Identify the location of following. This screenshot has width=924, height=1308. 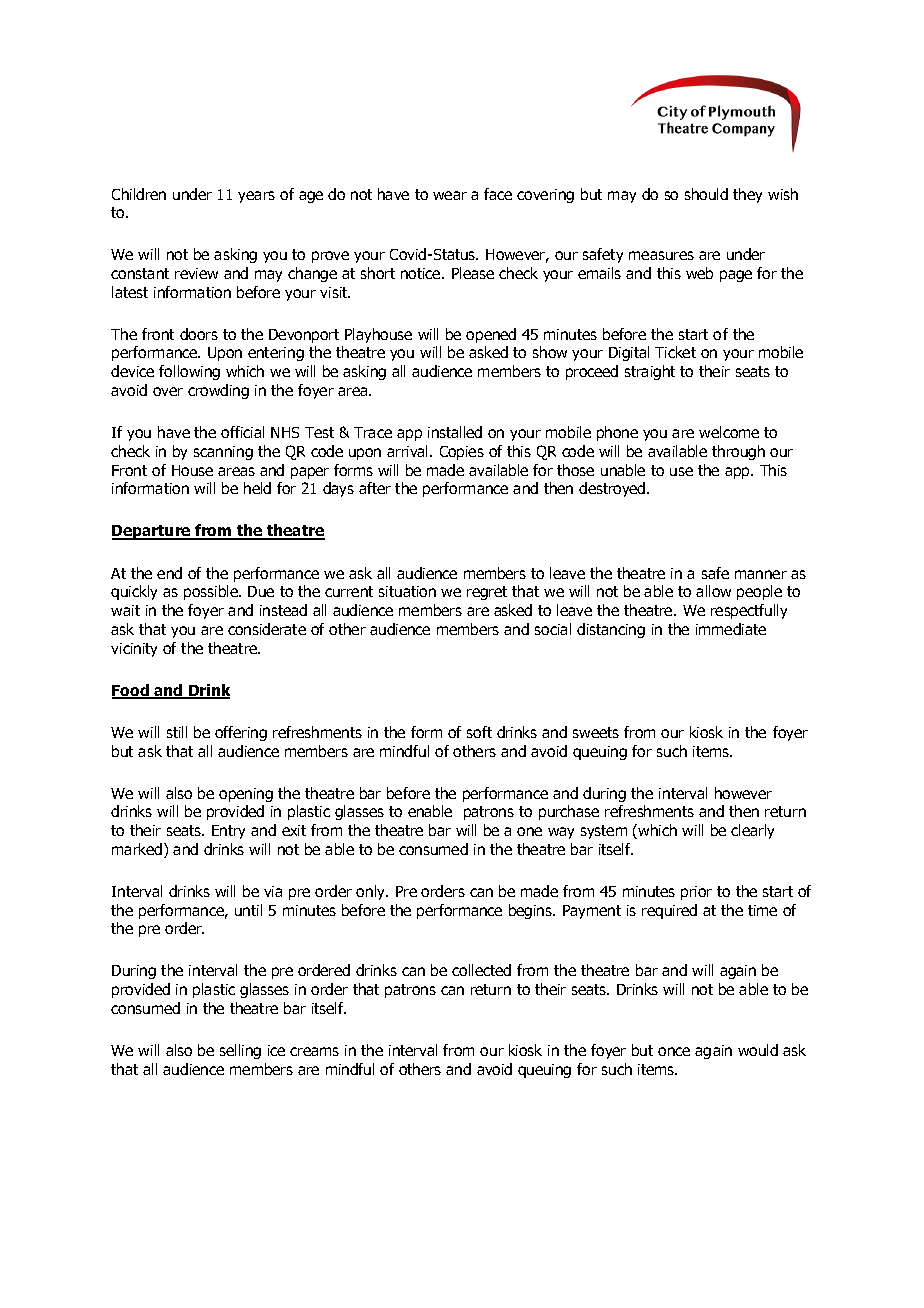
(189, 372).
